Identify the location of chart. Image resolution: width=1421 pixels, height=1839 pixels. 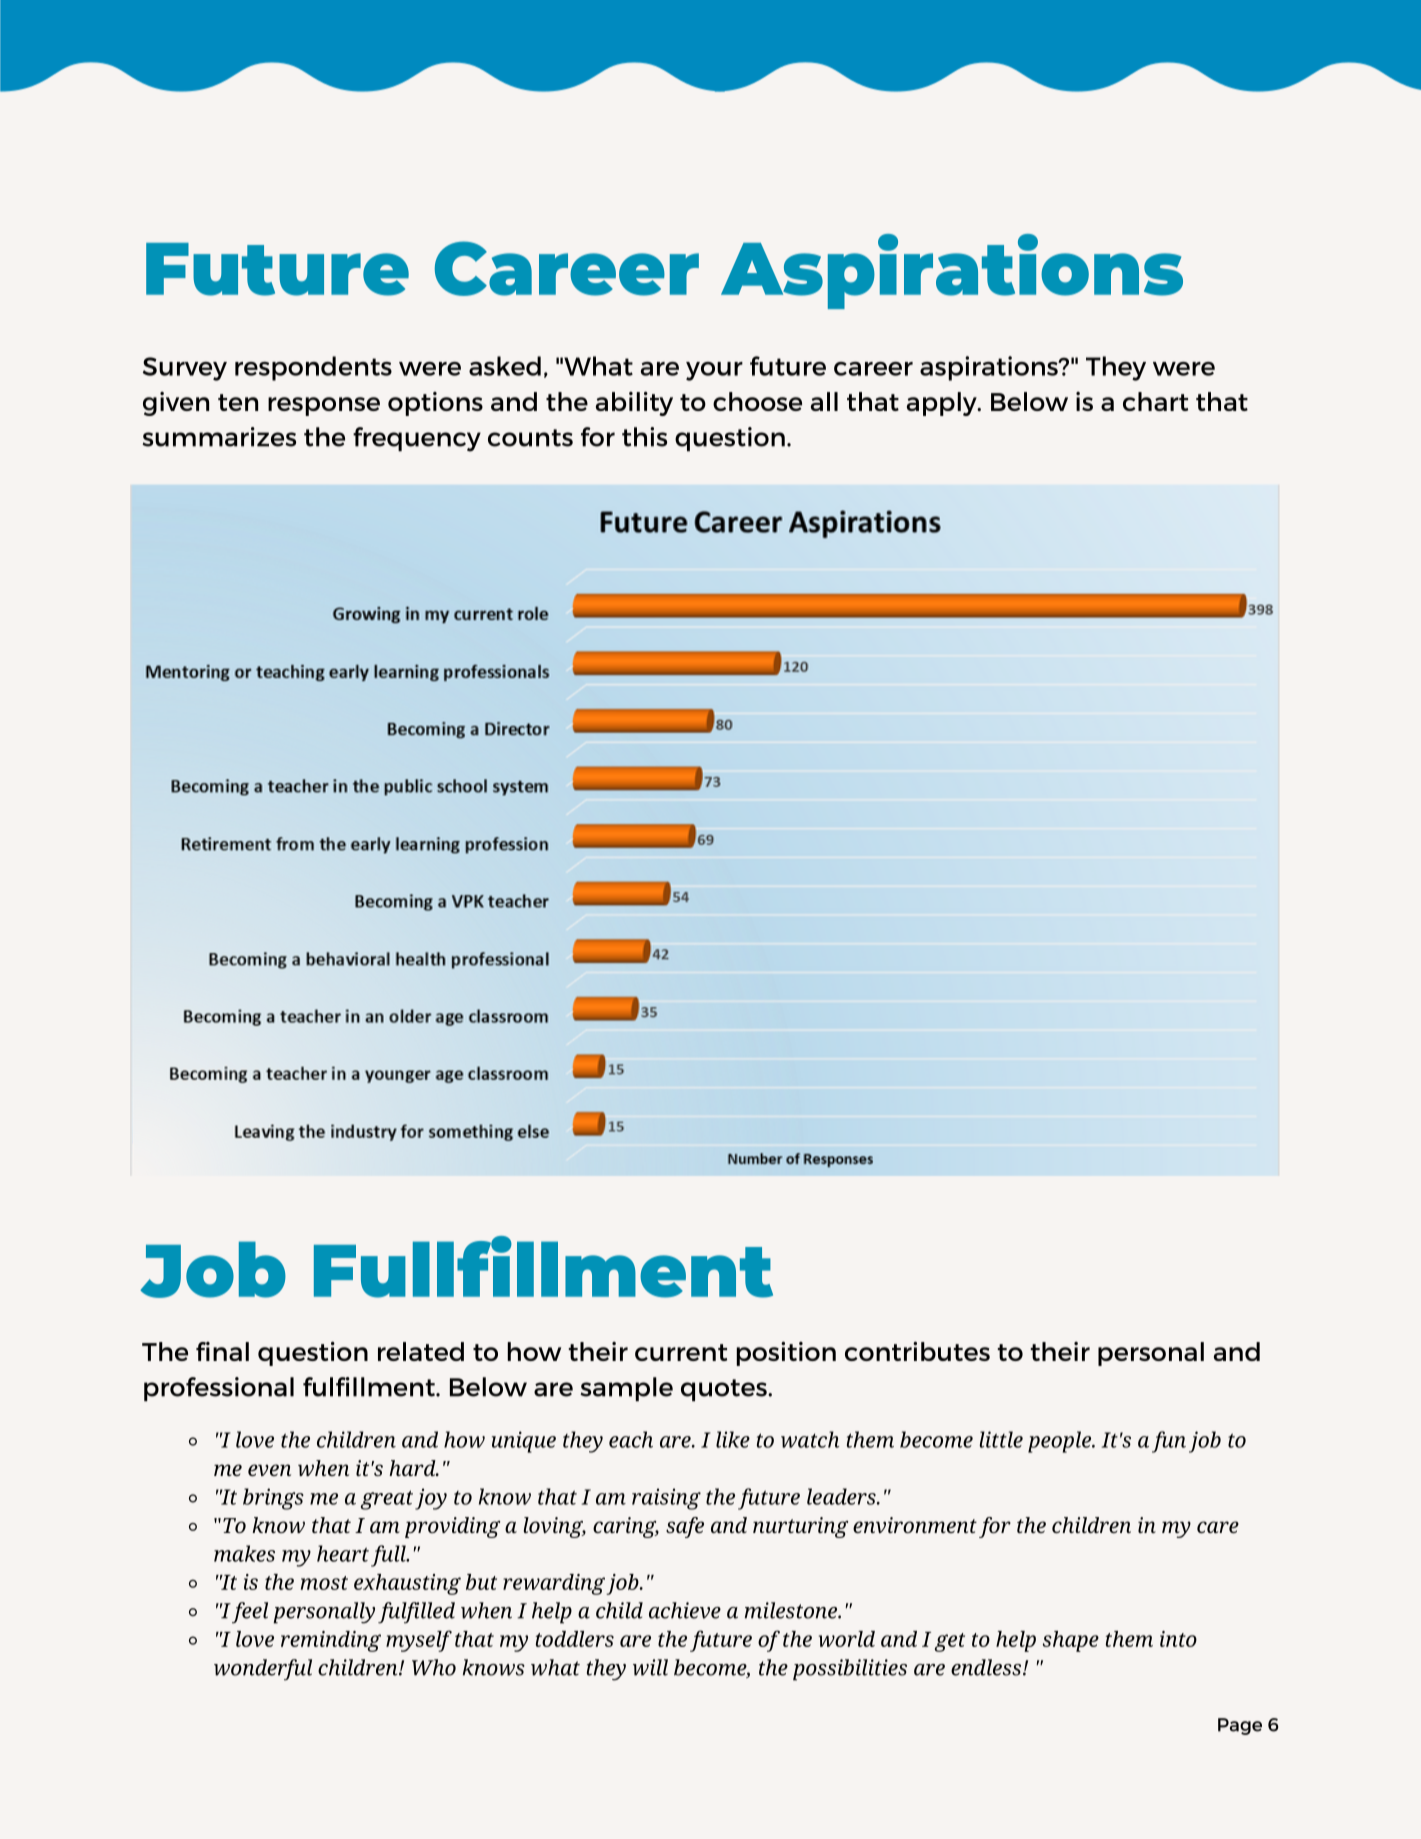
(1155, 401).
